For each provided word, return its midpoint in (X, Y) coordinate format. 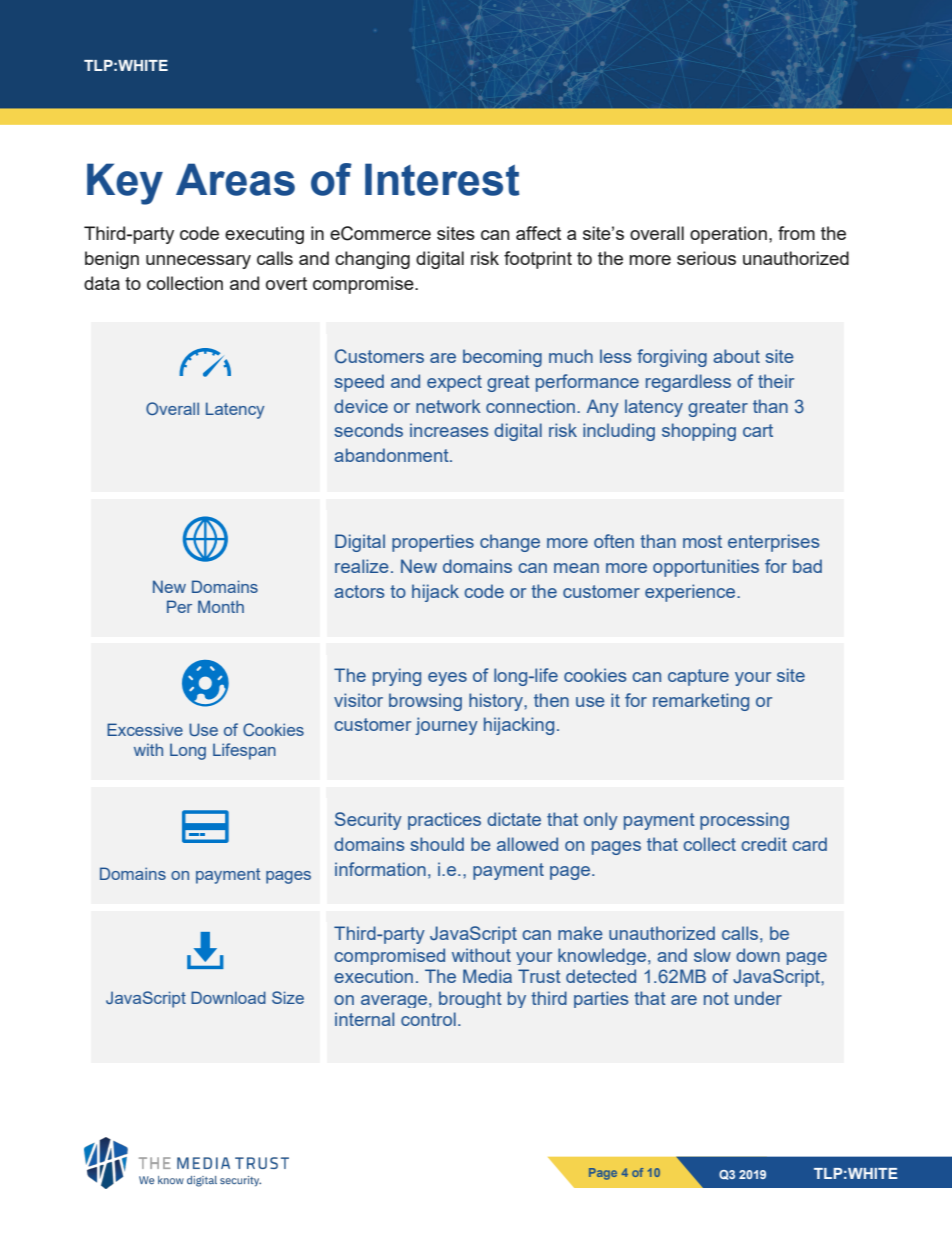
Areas (235, 179)
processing (744, 821)
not (716, 998)
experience (691, 593)
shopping (699, 432)
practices (444, 821)
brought (470, 999)
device (361, 406)
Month (221, 606)
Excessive (145, 729)
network (448, 406)
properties (433, 543)
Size (288, 997)
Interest (442, 179)
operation (728, 235)
